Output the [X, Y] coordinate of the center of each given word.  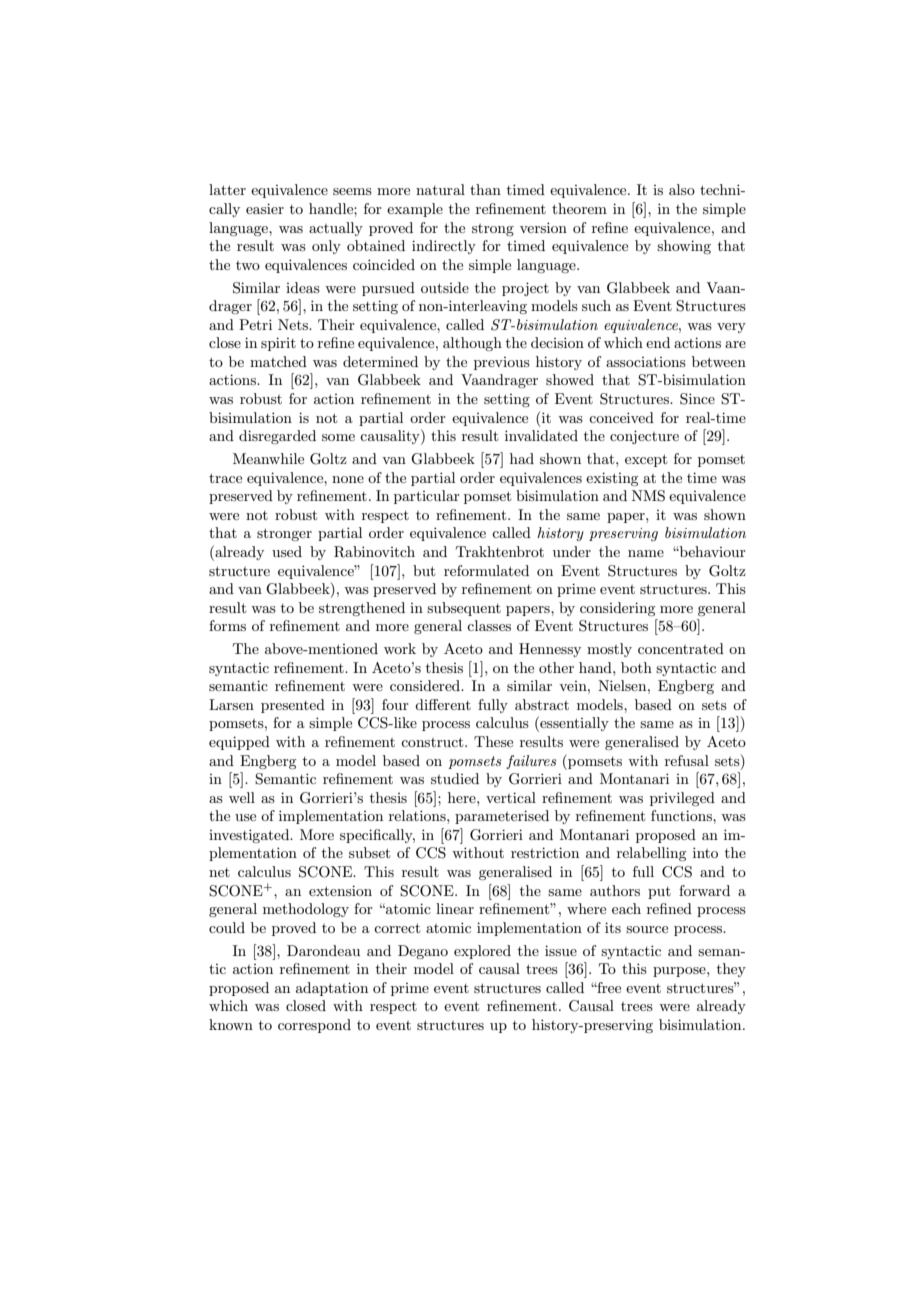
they [731, 970]
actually [336, 229]
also [682, 189]
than [485, 189]
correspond [314, 1026]
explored [482, 952]
